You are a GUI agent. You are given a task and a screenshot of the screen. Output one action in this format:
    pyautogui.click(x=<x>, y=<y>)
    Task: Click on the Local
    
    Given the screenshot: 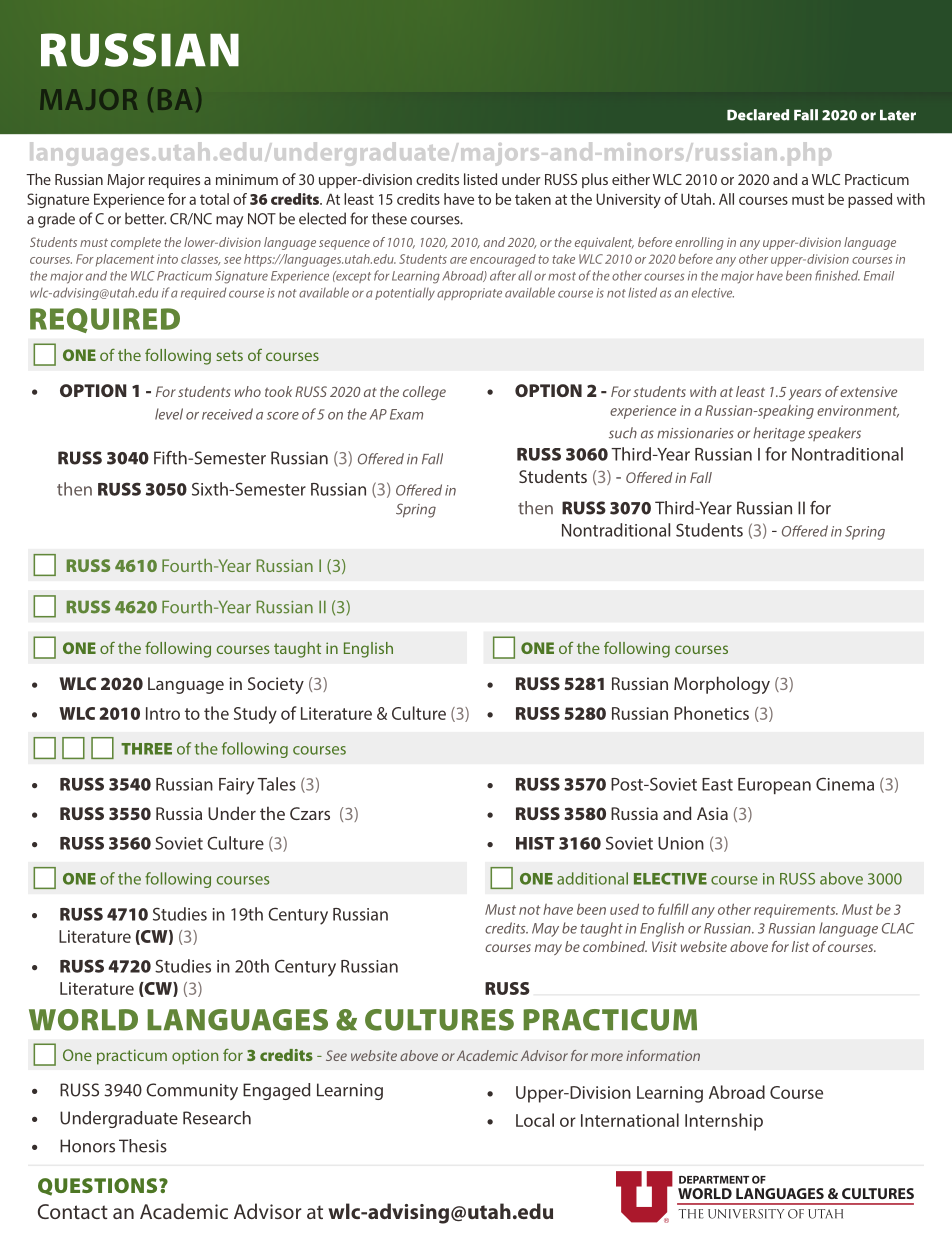 What is the action you would take?
    pyautogui.click(x=535, y=1120)
